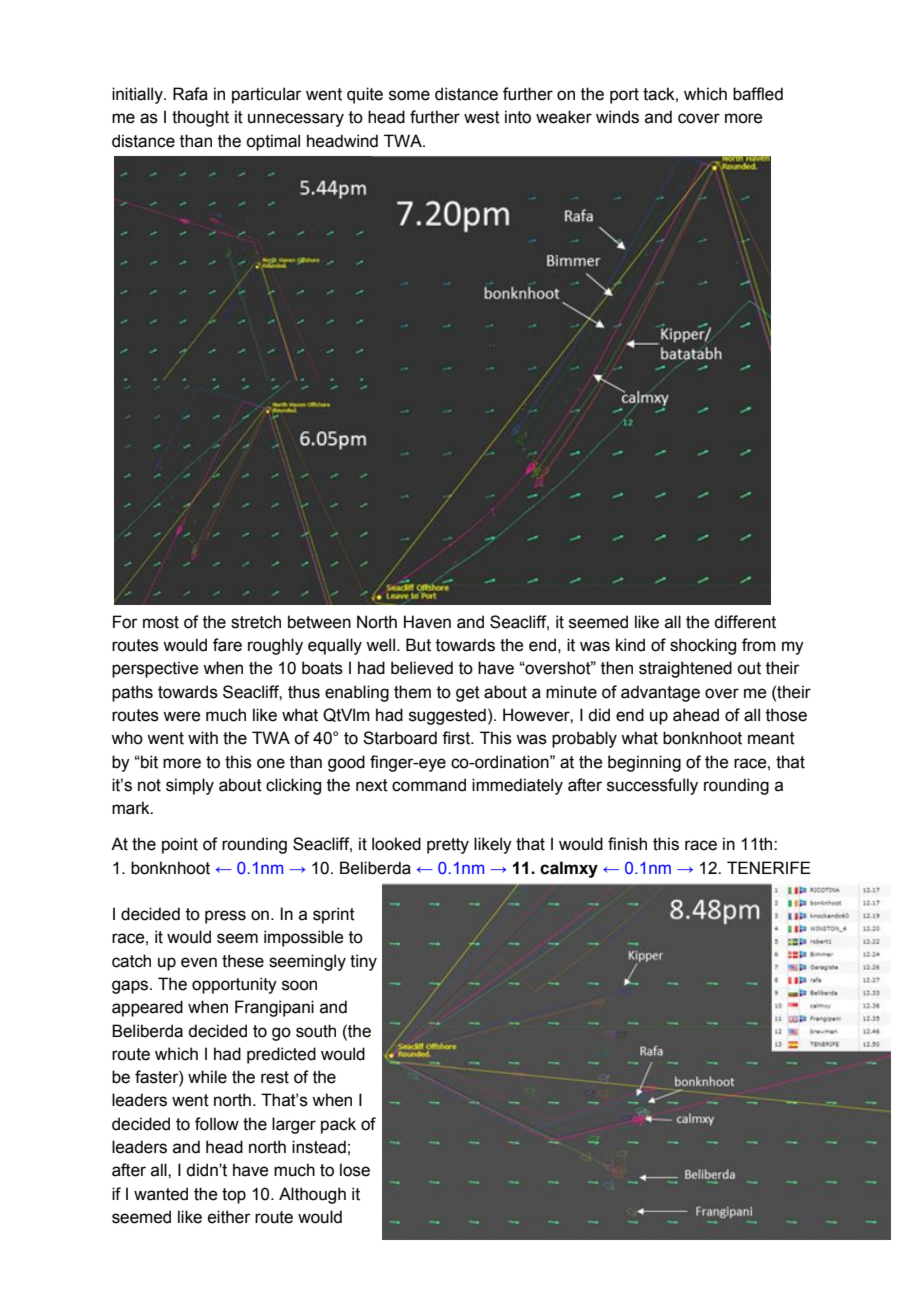 The image size is (924, 1308). I want to click on pack, so click(338, 1125).
